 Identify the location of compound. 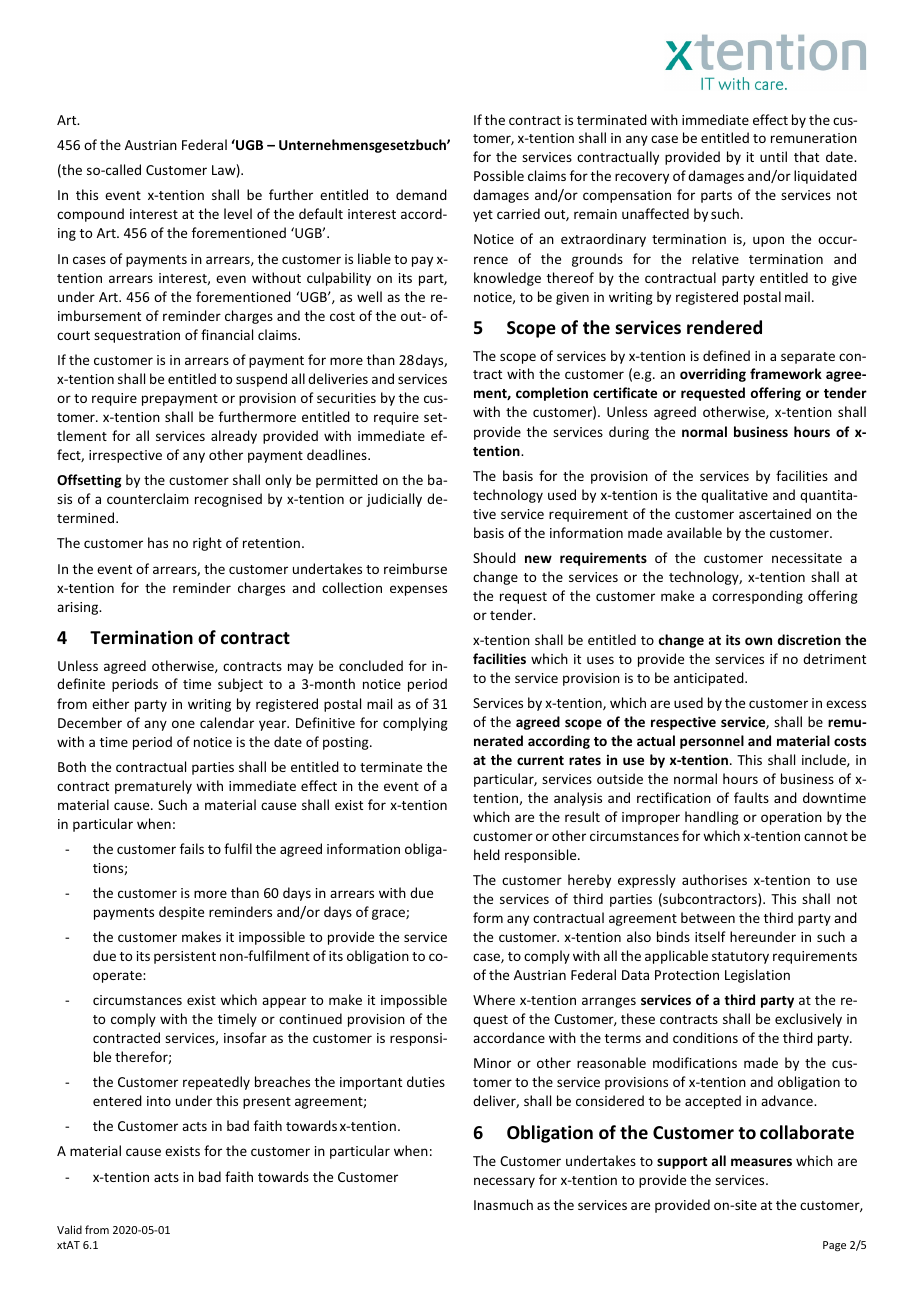
(90, 215).
